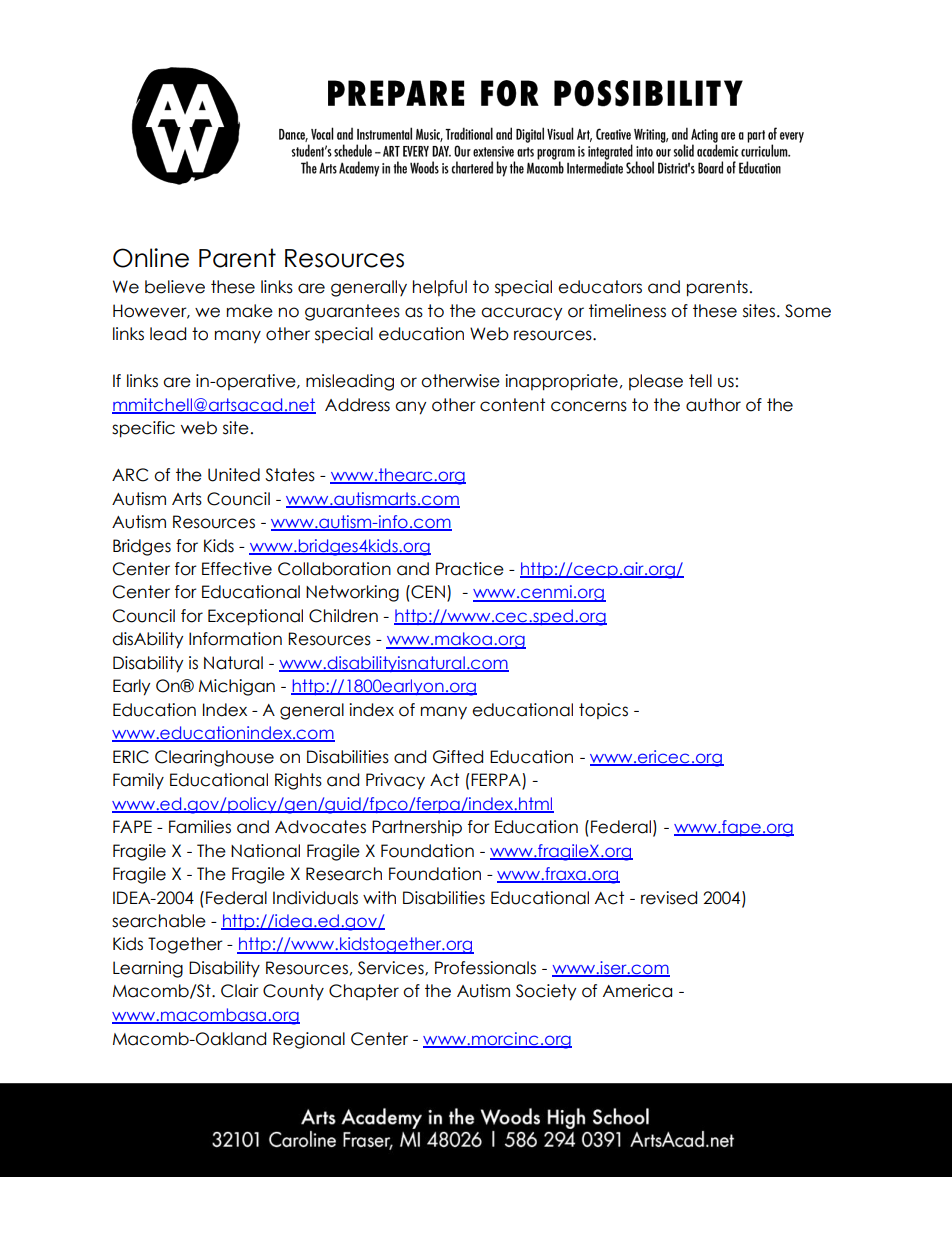 The image size is (952, 1233). I want to click on content, so click(512, 405).
